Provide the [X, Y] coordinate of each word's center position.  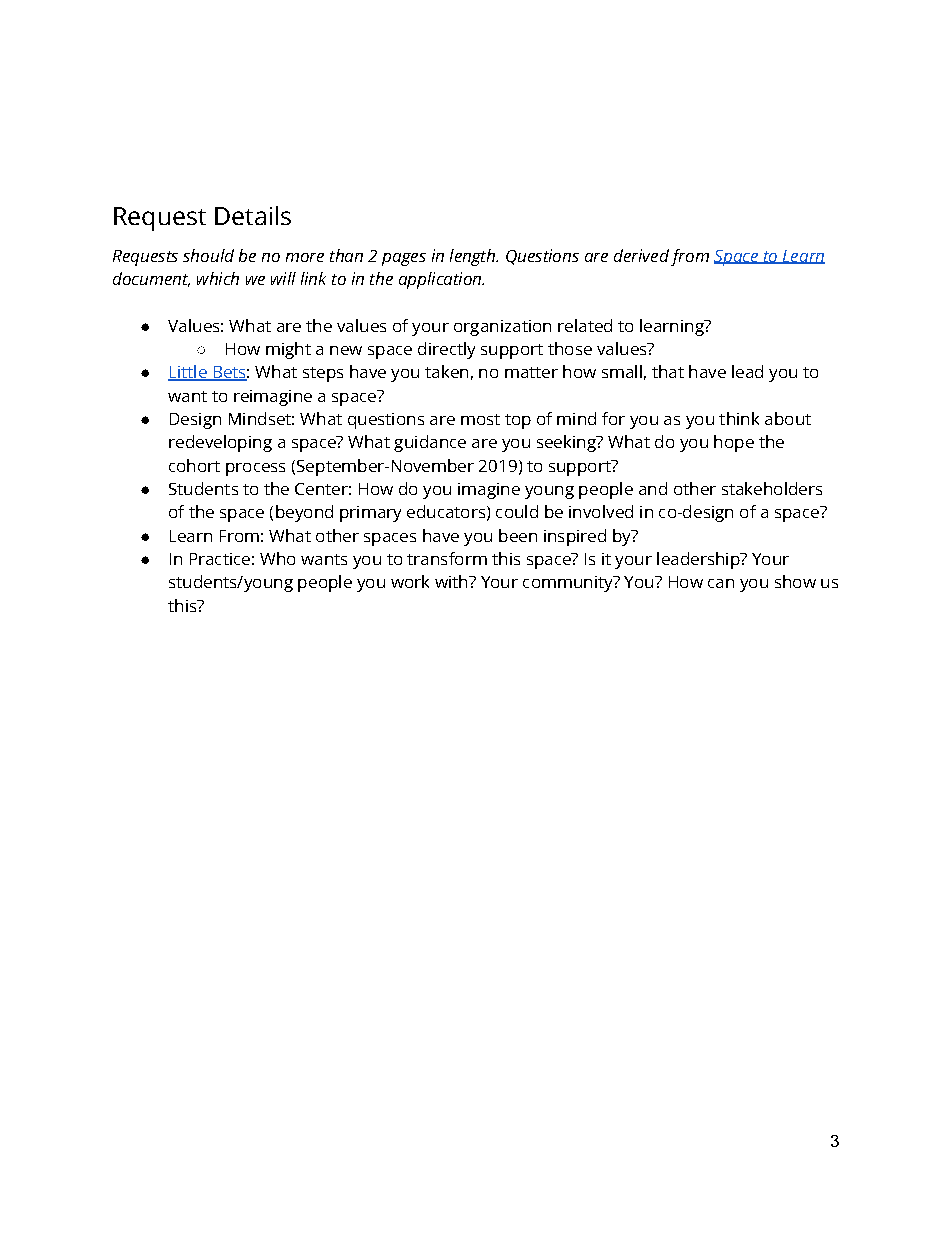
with [452, 581]
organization [502, 328]
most [480, 419]
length [473, 257]
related [585, 325]
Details [253, 215]
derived [641, 255]
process [255, 469]
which [218, 278]
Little [188, 373]
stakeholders [772, 488]
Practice [220, 559]
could [517, 511]
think [739, 418]
